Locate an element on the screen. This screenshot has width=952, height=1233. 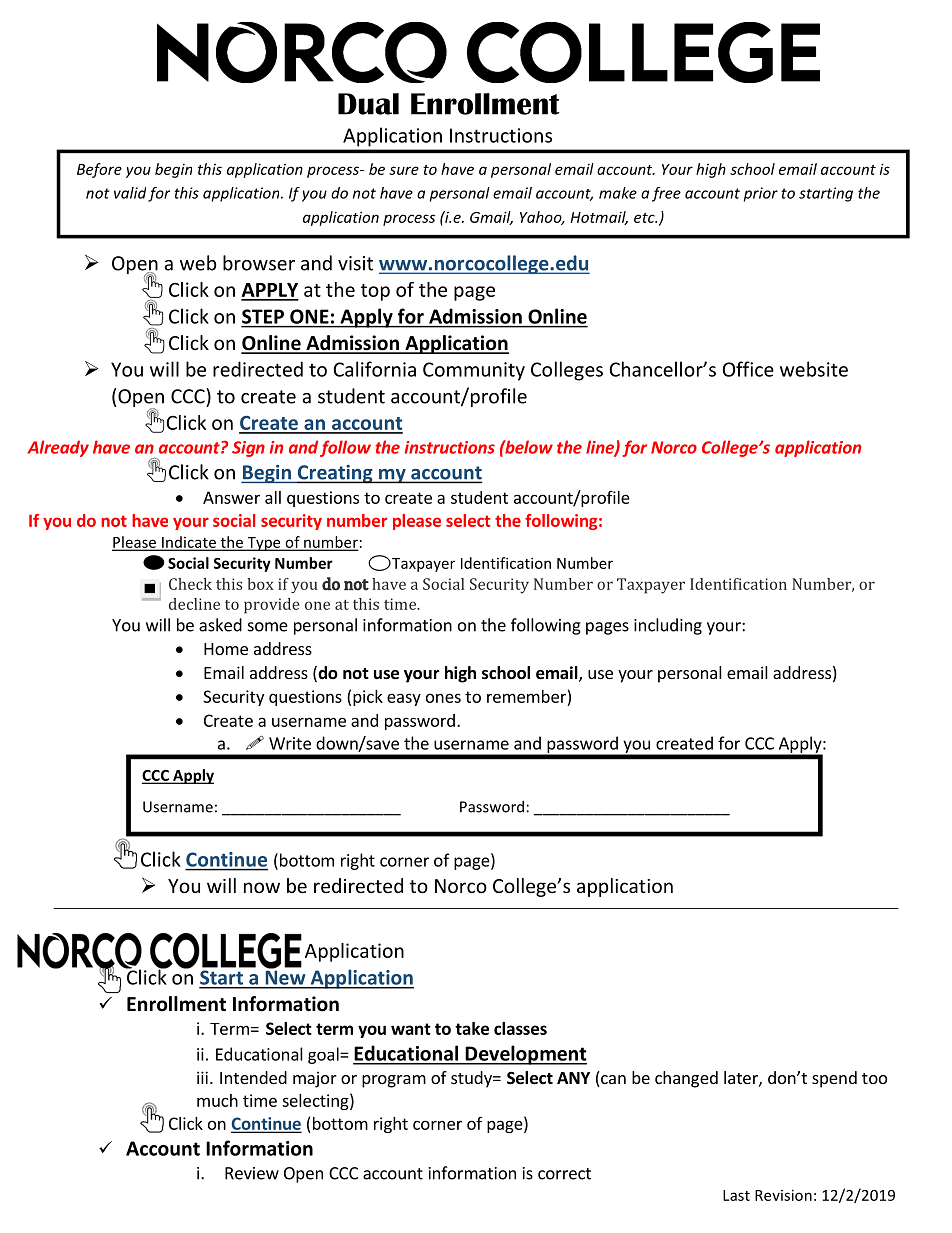
Review is located at coordinates (252, 1173).
